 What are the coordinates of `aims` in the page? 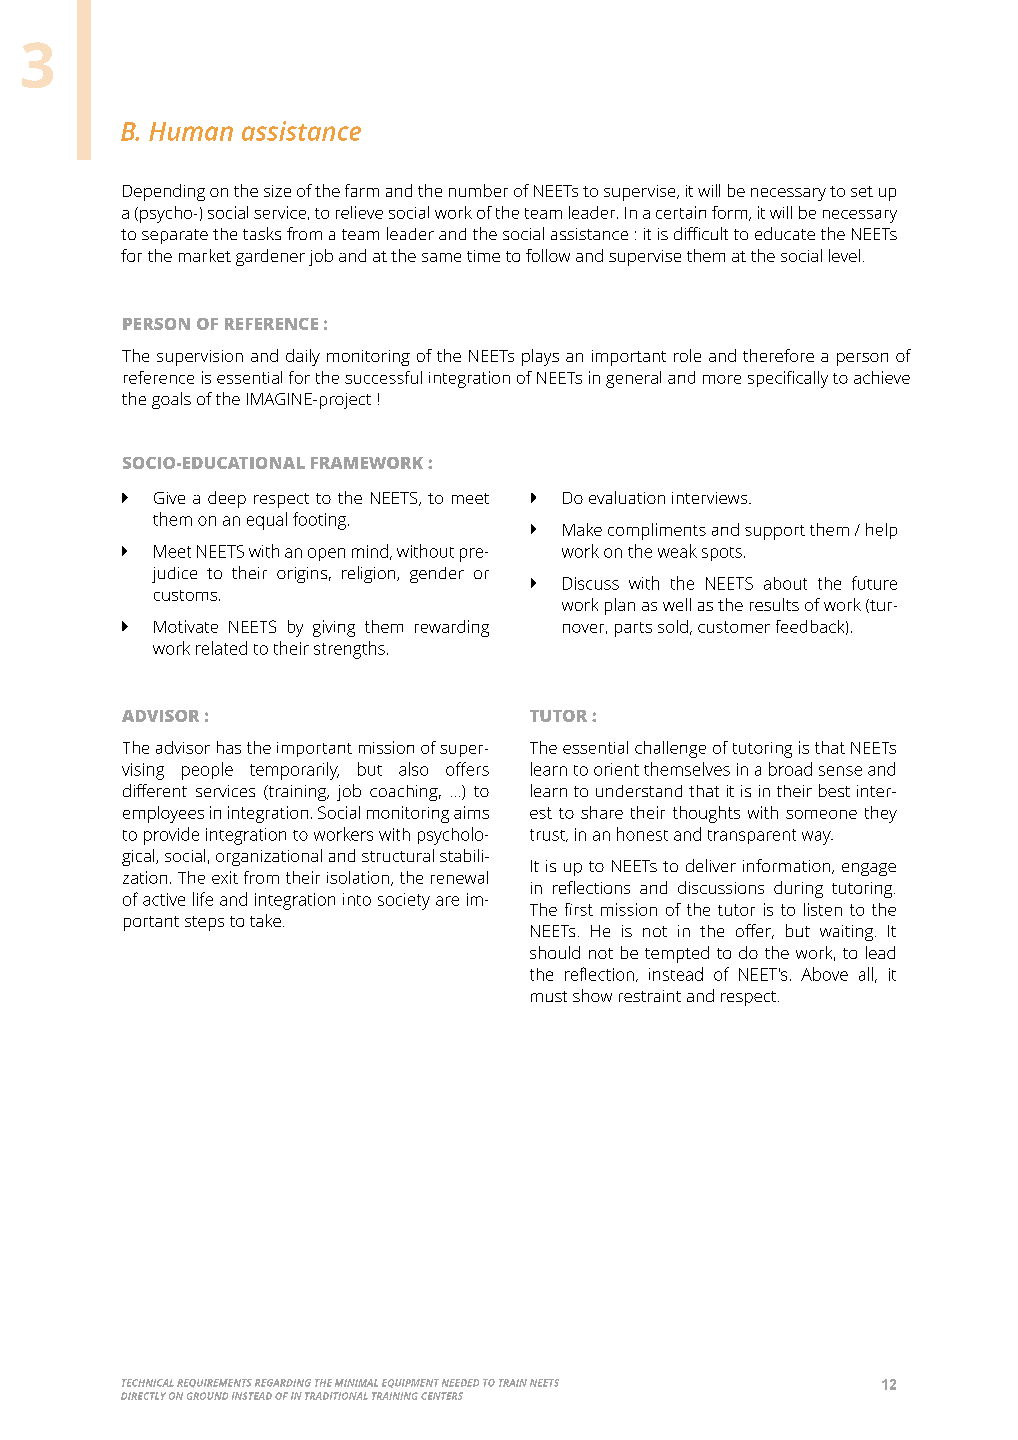 It's located at (471, 812).
